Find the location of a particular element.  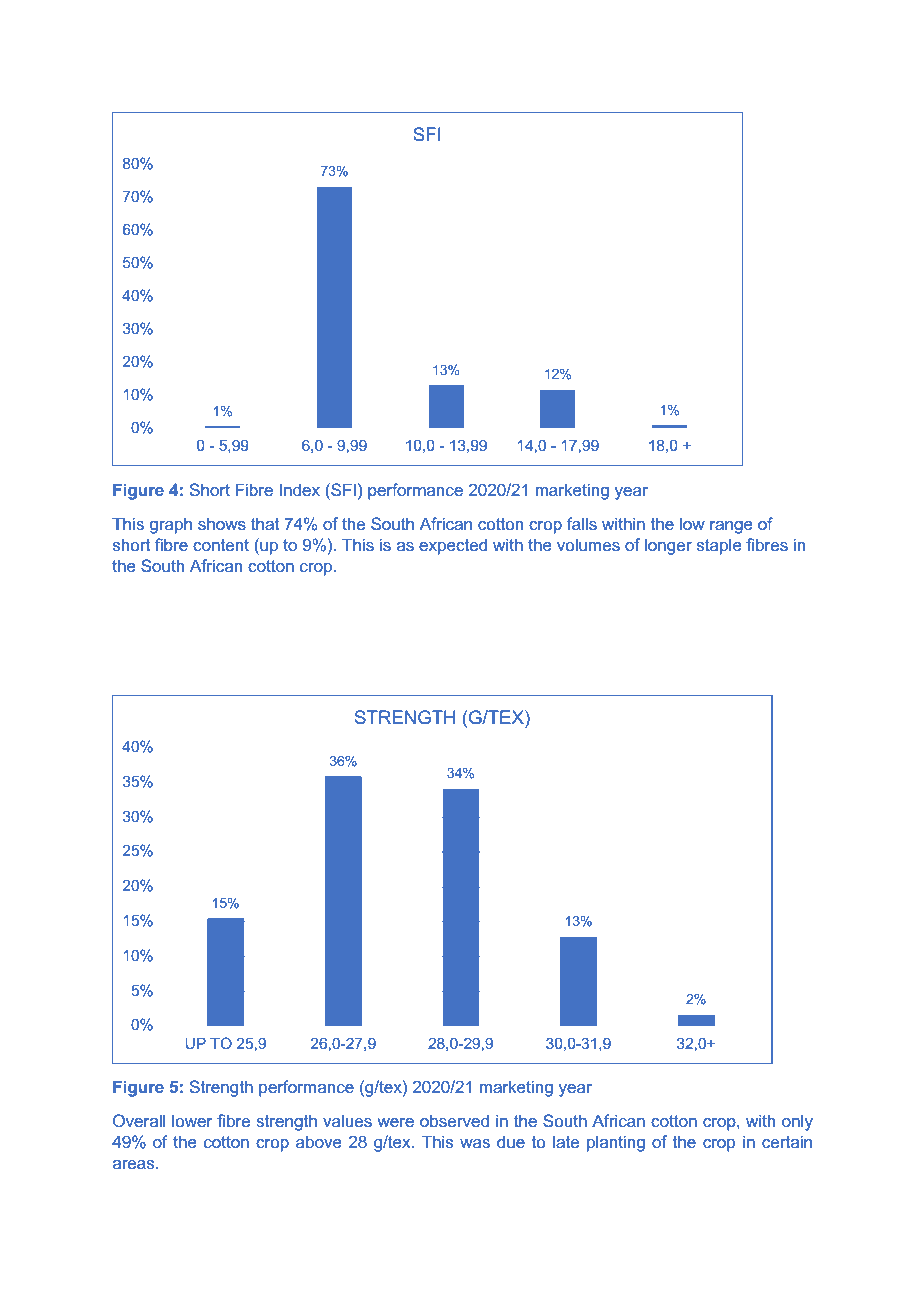

shows is located at coordinates (222, 523).
